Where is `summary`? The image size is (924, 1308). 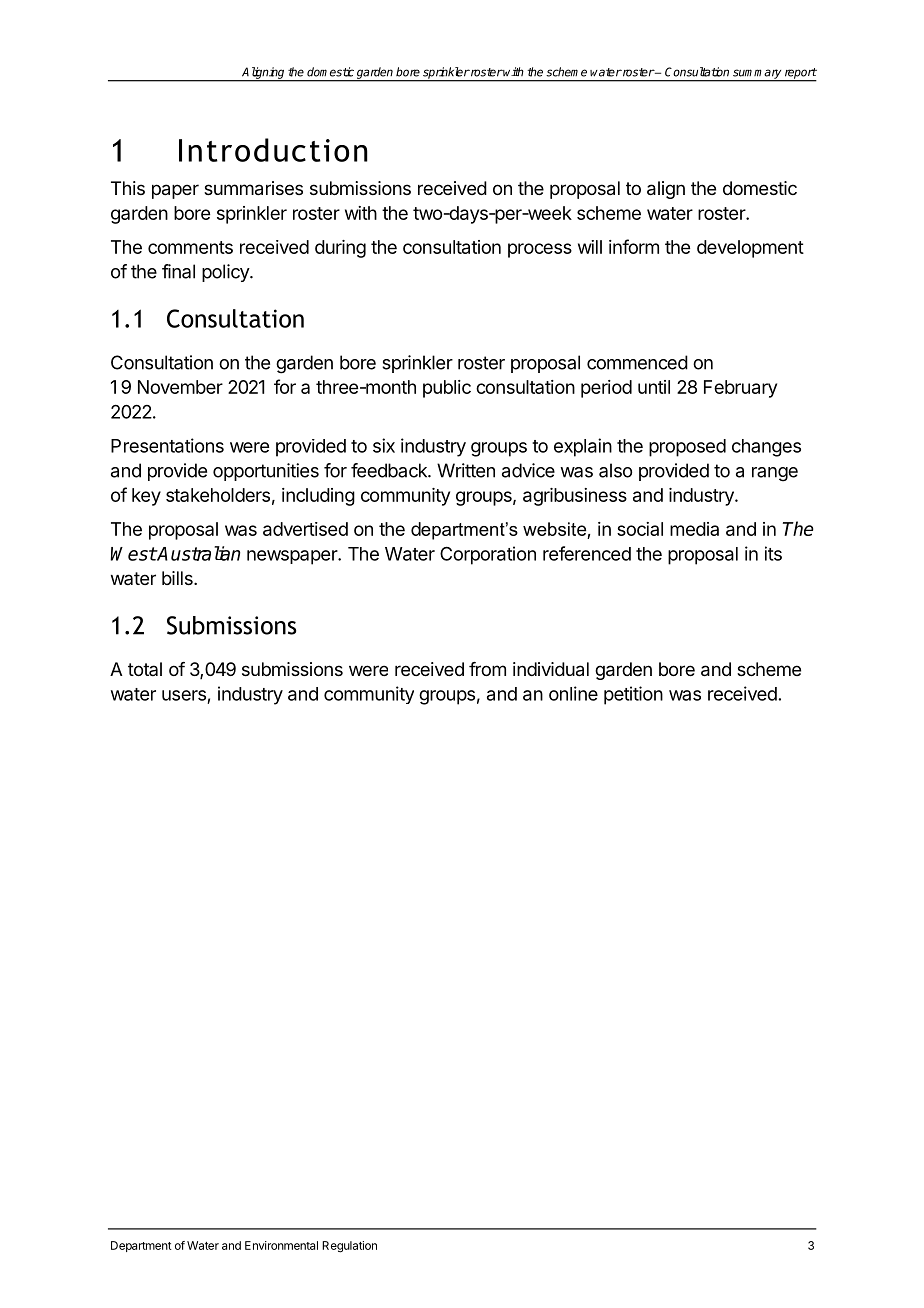
summary is located at coordinates (757, 75).
